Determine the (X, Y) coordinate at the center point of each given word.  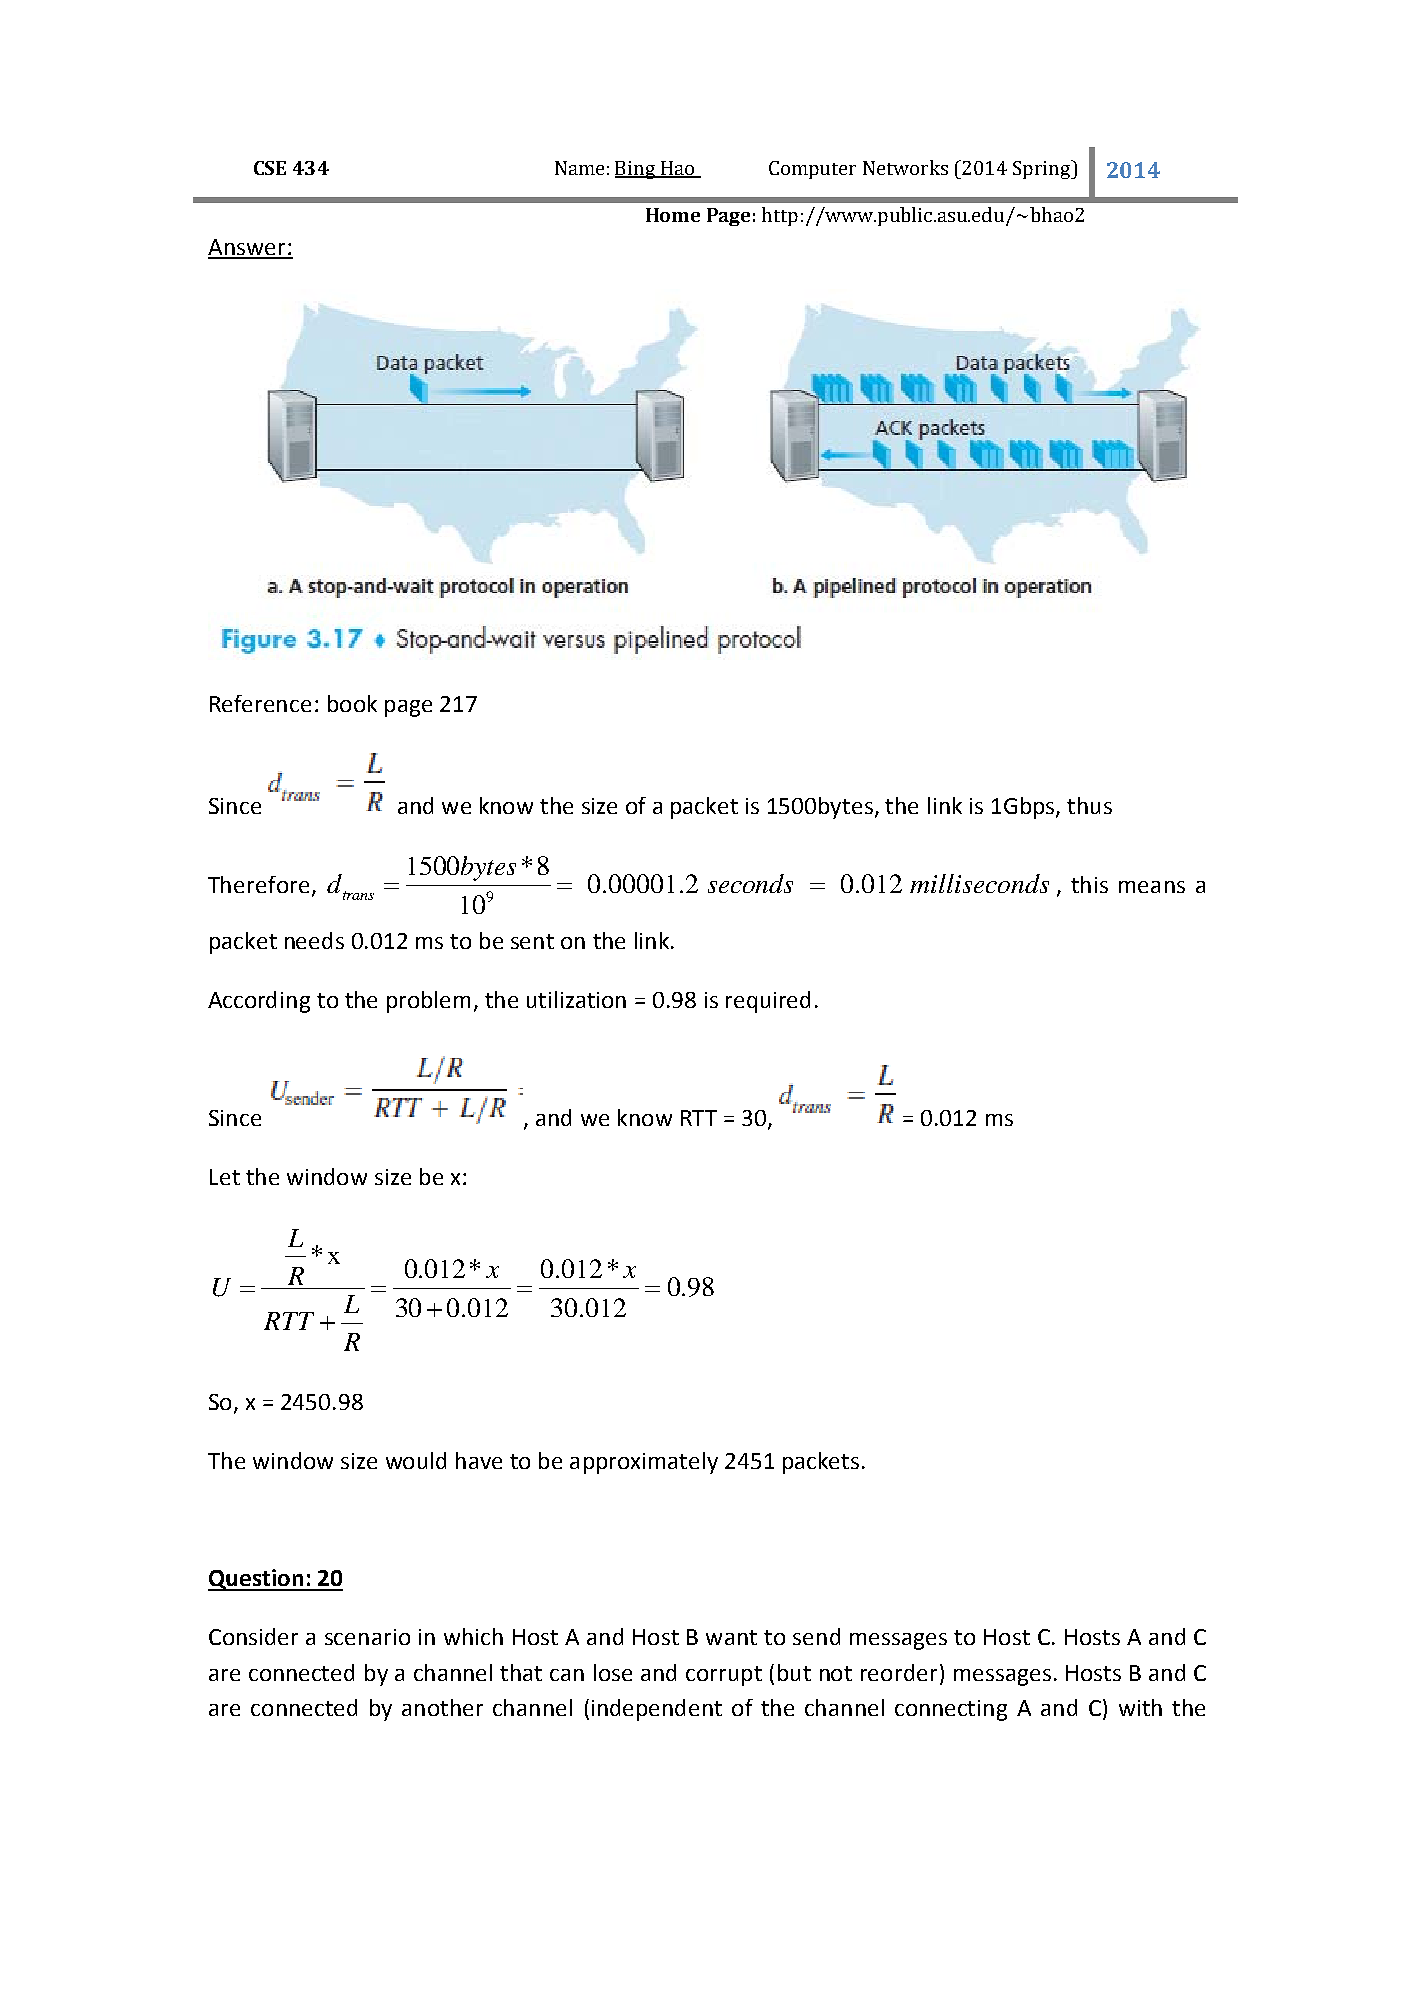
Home (673, 215)
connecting (951, 1710)
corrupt (724, 1676)
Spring (1043, 169)
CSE (270, 168)
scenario (367, 1637)
